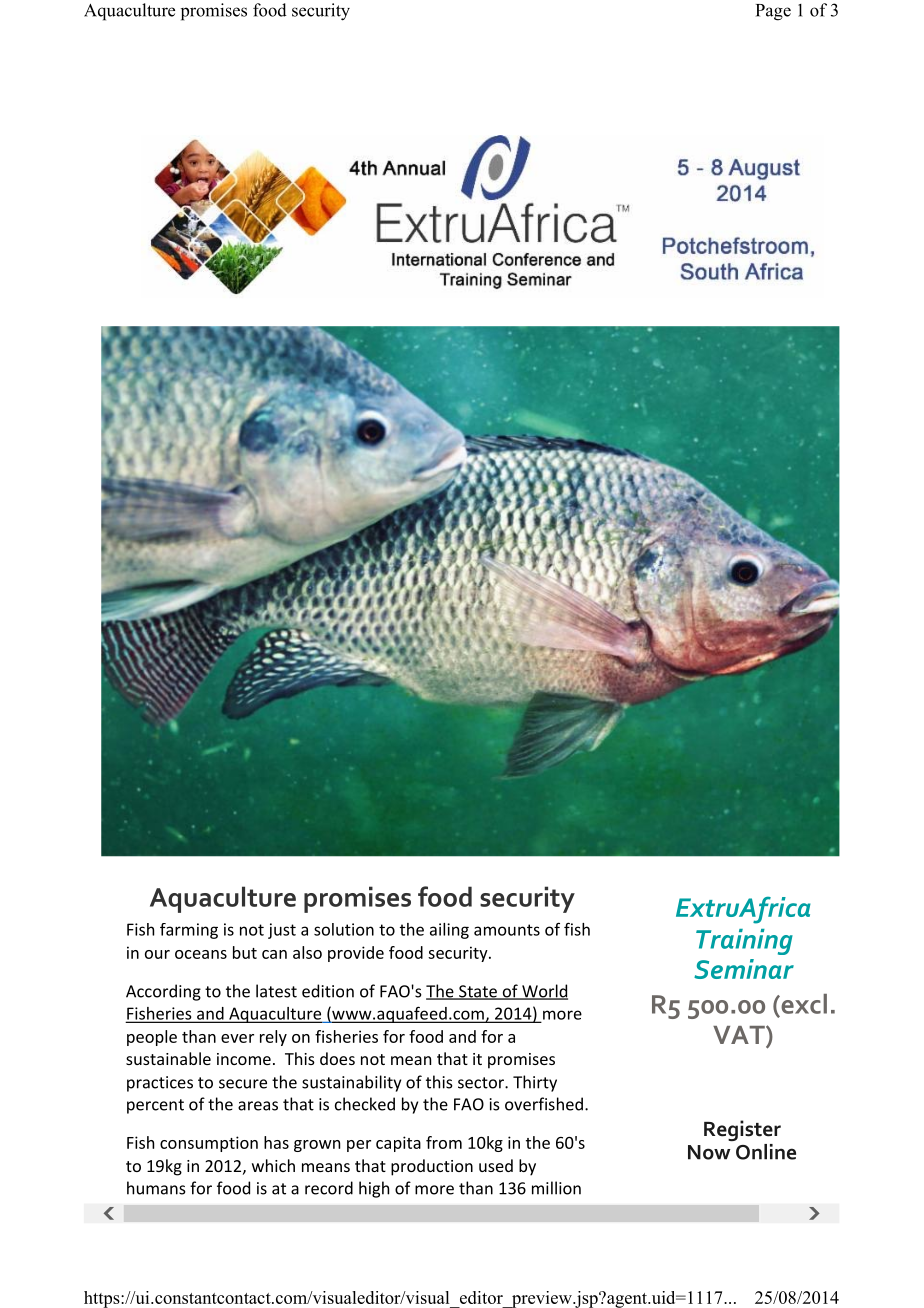 The image size is (924, 1308). Describe the element at coordinates (209, 1144) in the screenshot. I see `consumption` at that location.
